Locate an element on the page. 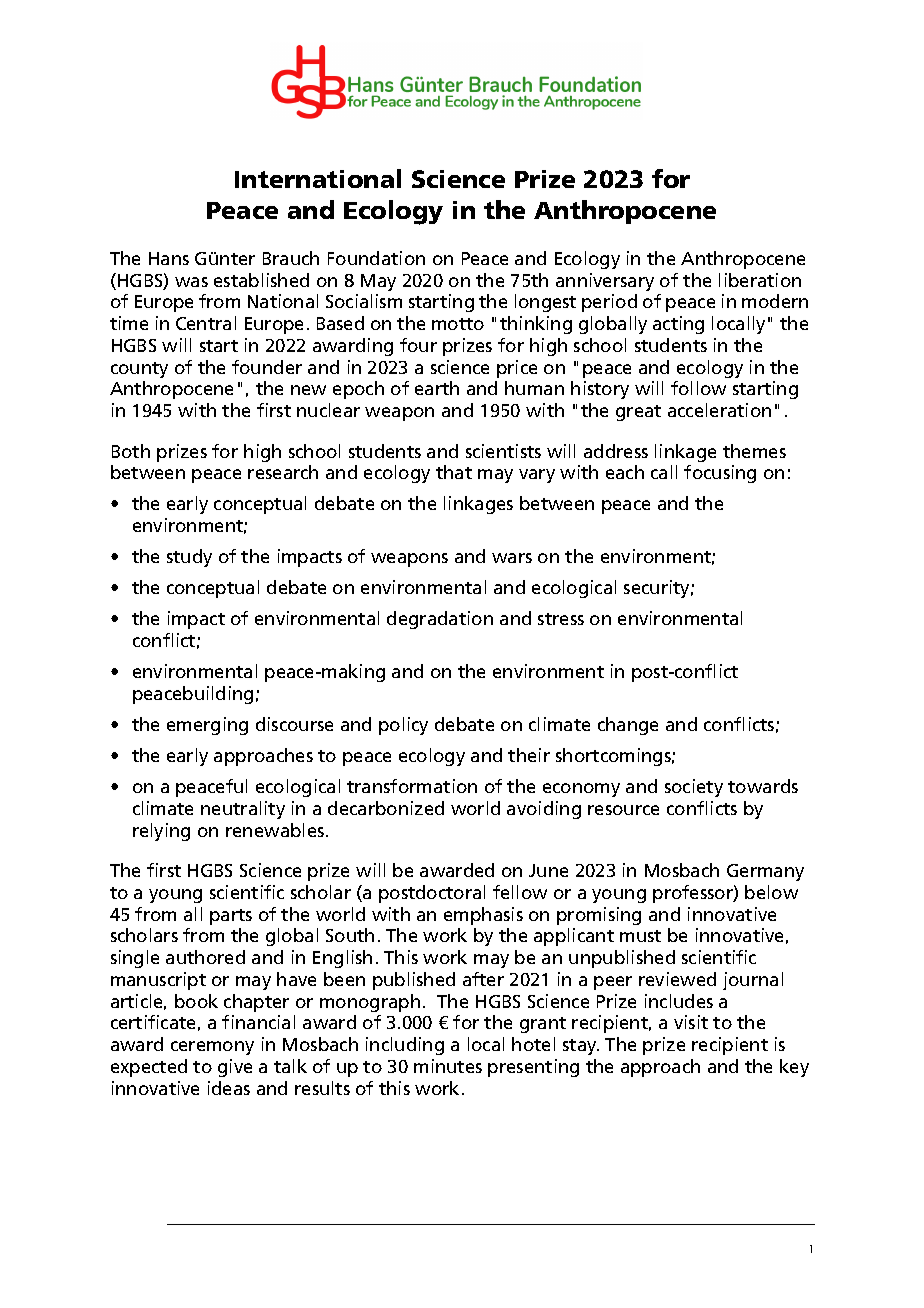 The height and width of the document is (1308, 924). ceremony is located at coordinates (212, 1048).
